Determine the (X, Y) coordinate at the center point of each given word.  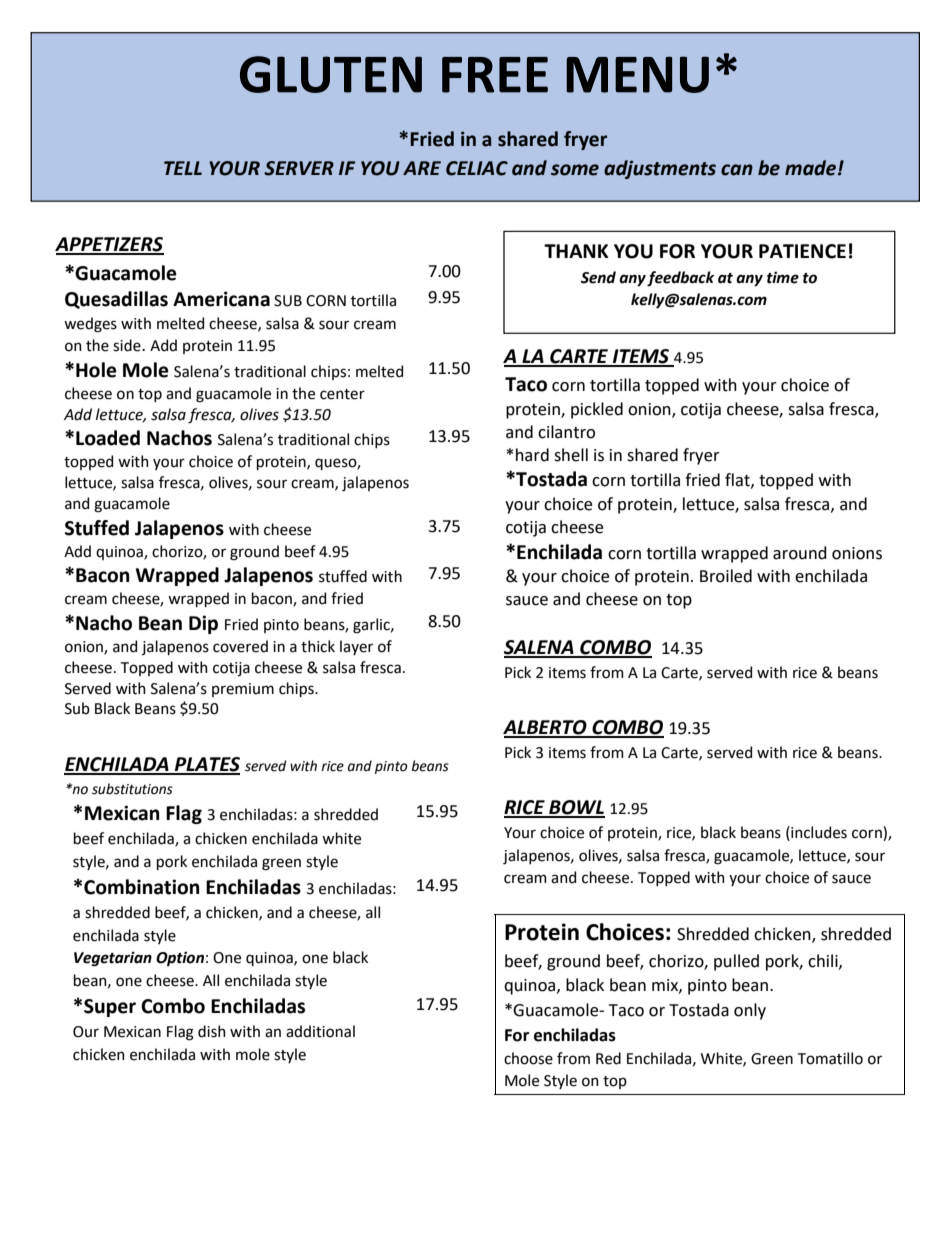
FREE (495, 75)
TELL (183, 168)
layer (356, 647)
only (750, 1011)
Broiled (726, 576)
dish (212, 1031)
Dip (203, 624)
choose (528, 1058)
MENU (637, 74)
